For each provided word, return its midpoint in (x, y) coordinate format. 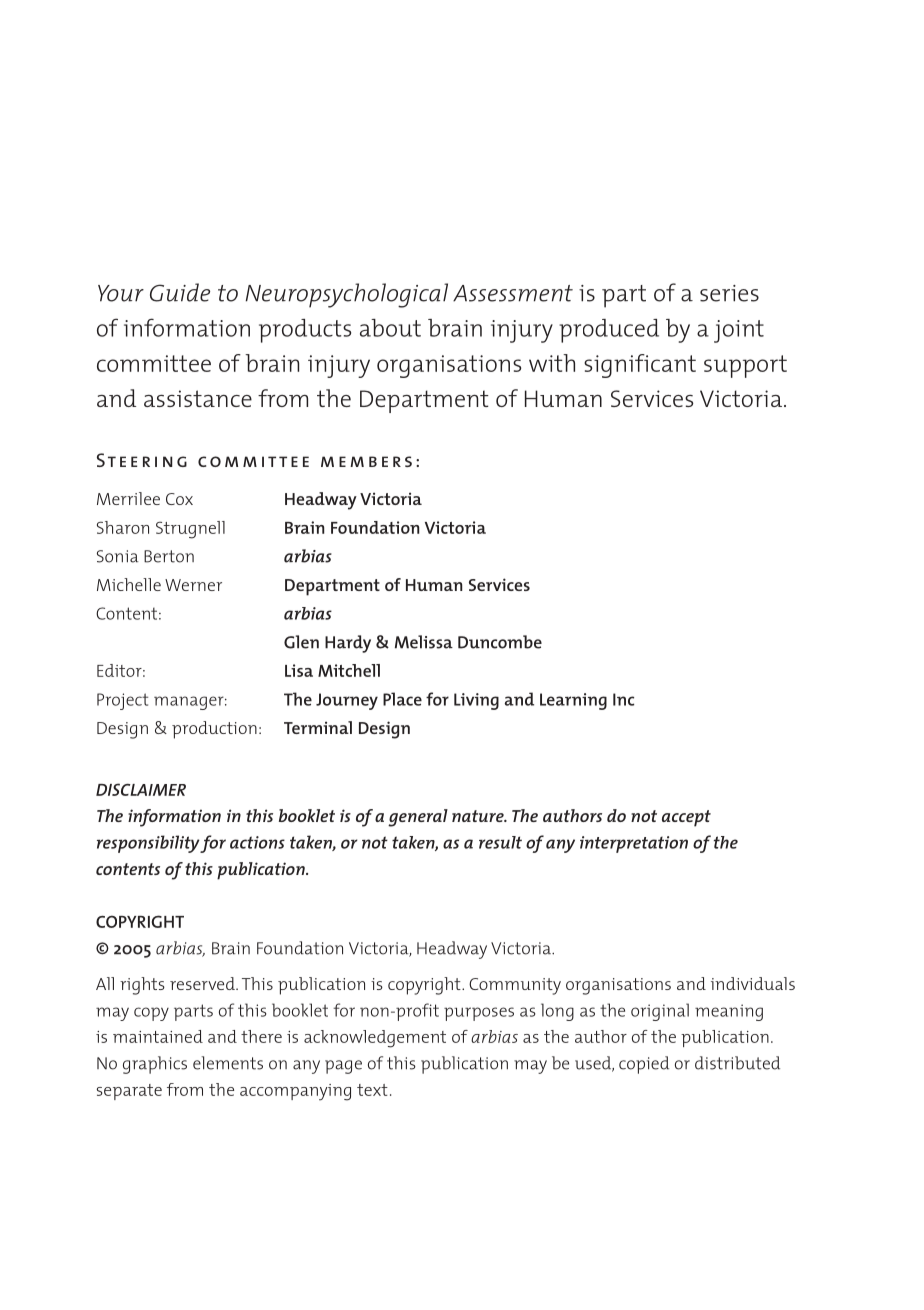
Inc (623, 699)
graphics (155, 1065)
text (372, 1090)
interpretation (634, 844)
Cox (179, 499)
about (390, 328)
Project (122, 701)
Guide (180, 292)
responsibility (149, 844)
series (729, 293)
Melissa (424, 642)
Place (402, 699)
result (500, 842)
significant (640, 366)
